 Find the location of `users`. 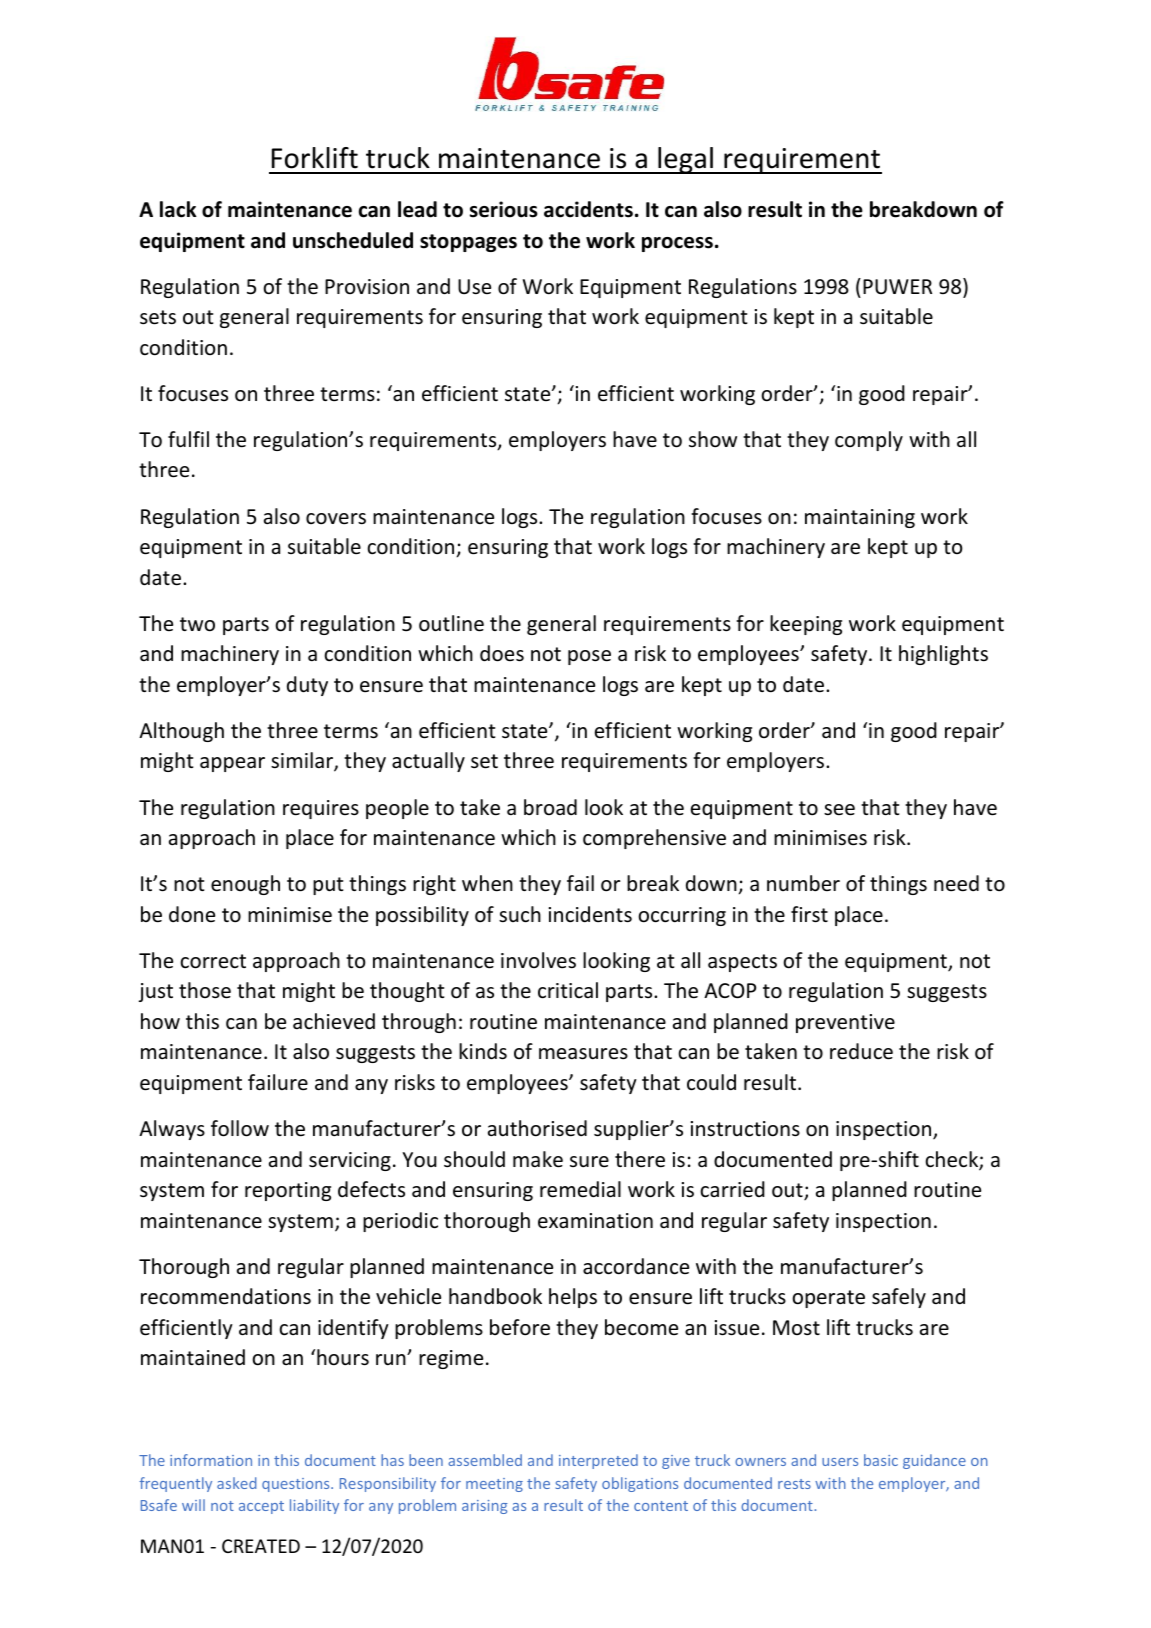

users is located at coordinates (840, 1462).
